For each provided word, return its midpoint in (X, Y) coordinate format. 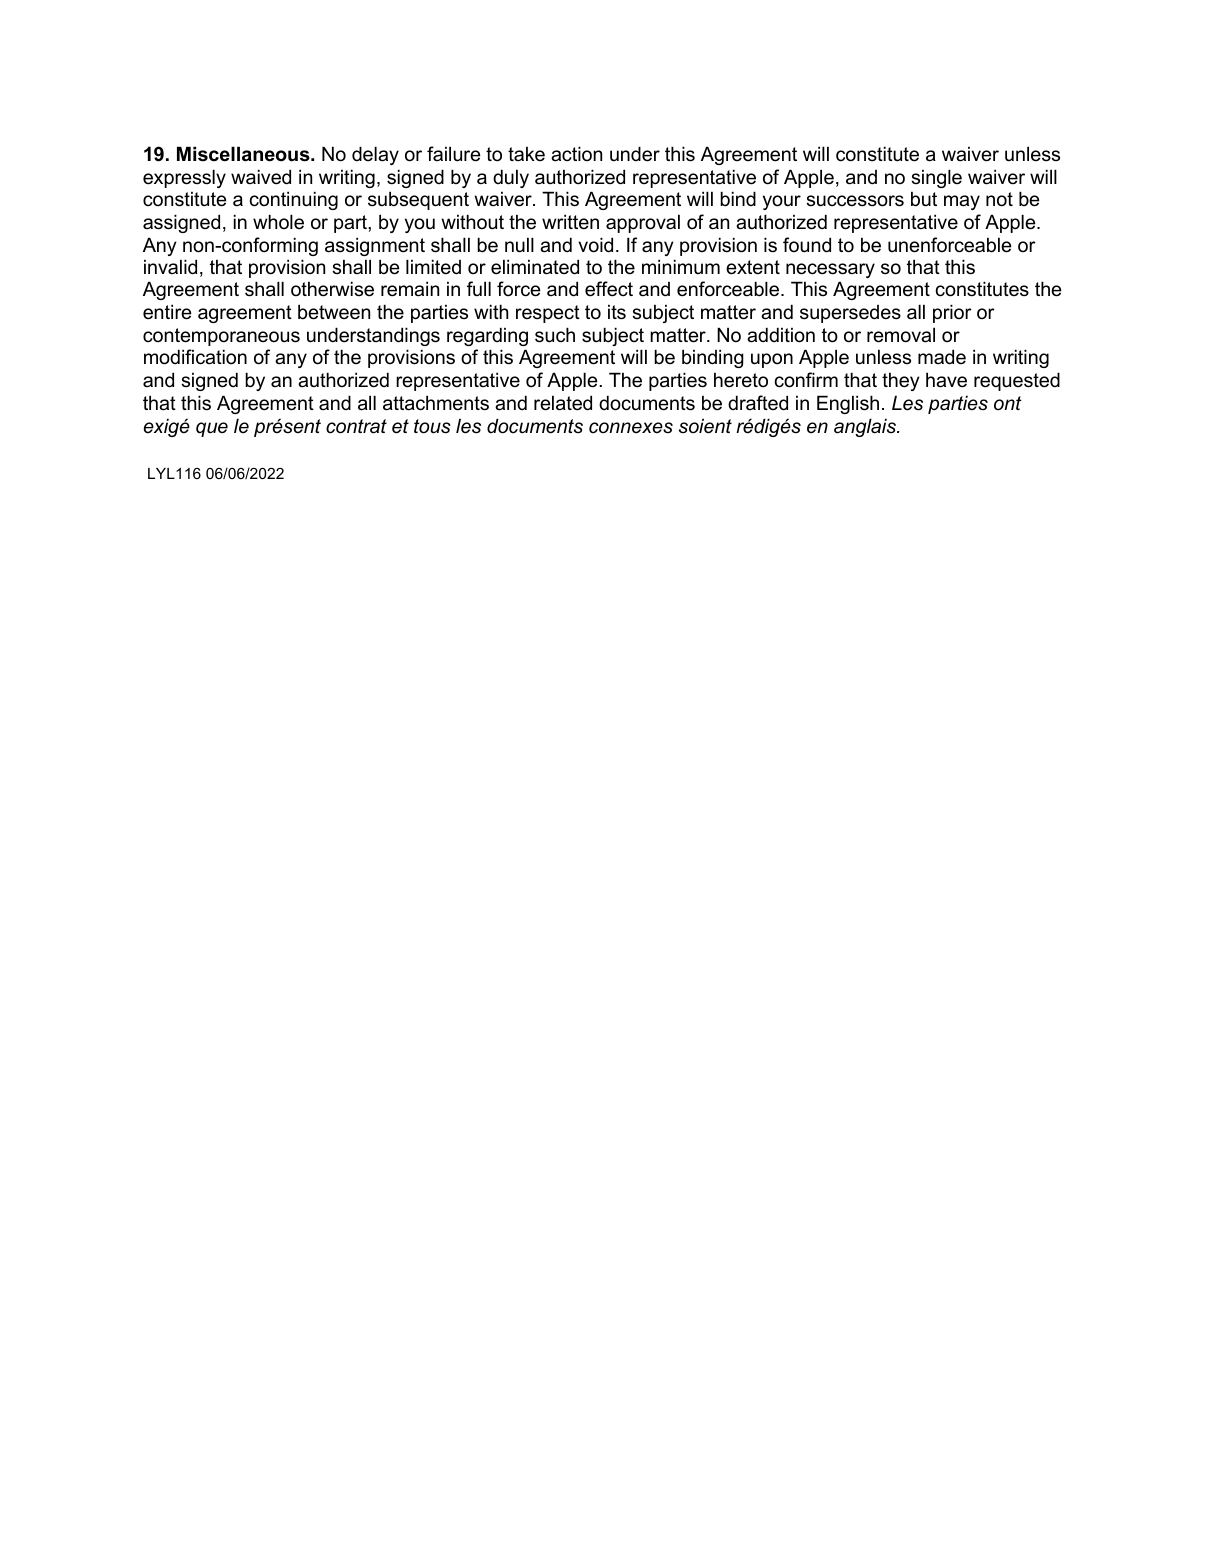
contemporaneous (221, 337)
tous (432, 426)
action (576, 154)
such (555, 335)
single (936, 178)
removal (901, 335)
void (595, 245)
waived (261, 177)
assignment (375, 246)
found (807, 245)
